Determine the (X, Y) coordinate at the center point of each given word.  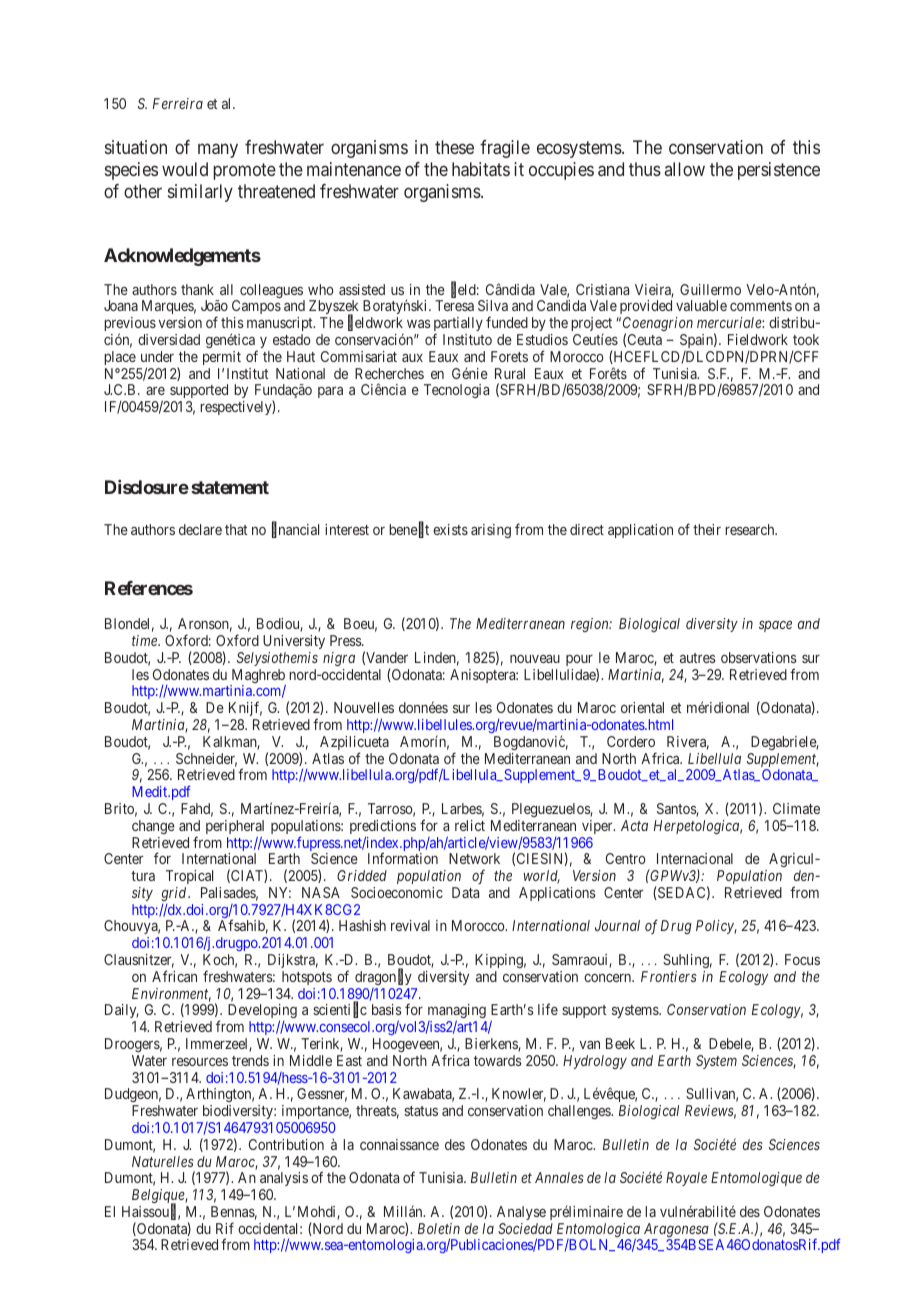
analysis (284, 1181)
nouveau (535, 659)
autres (698, 658)
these (454, 147)
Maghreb (258, 677)
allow (685, 169)
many (218, 150)
